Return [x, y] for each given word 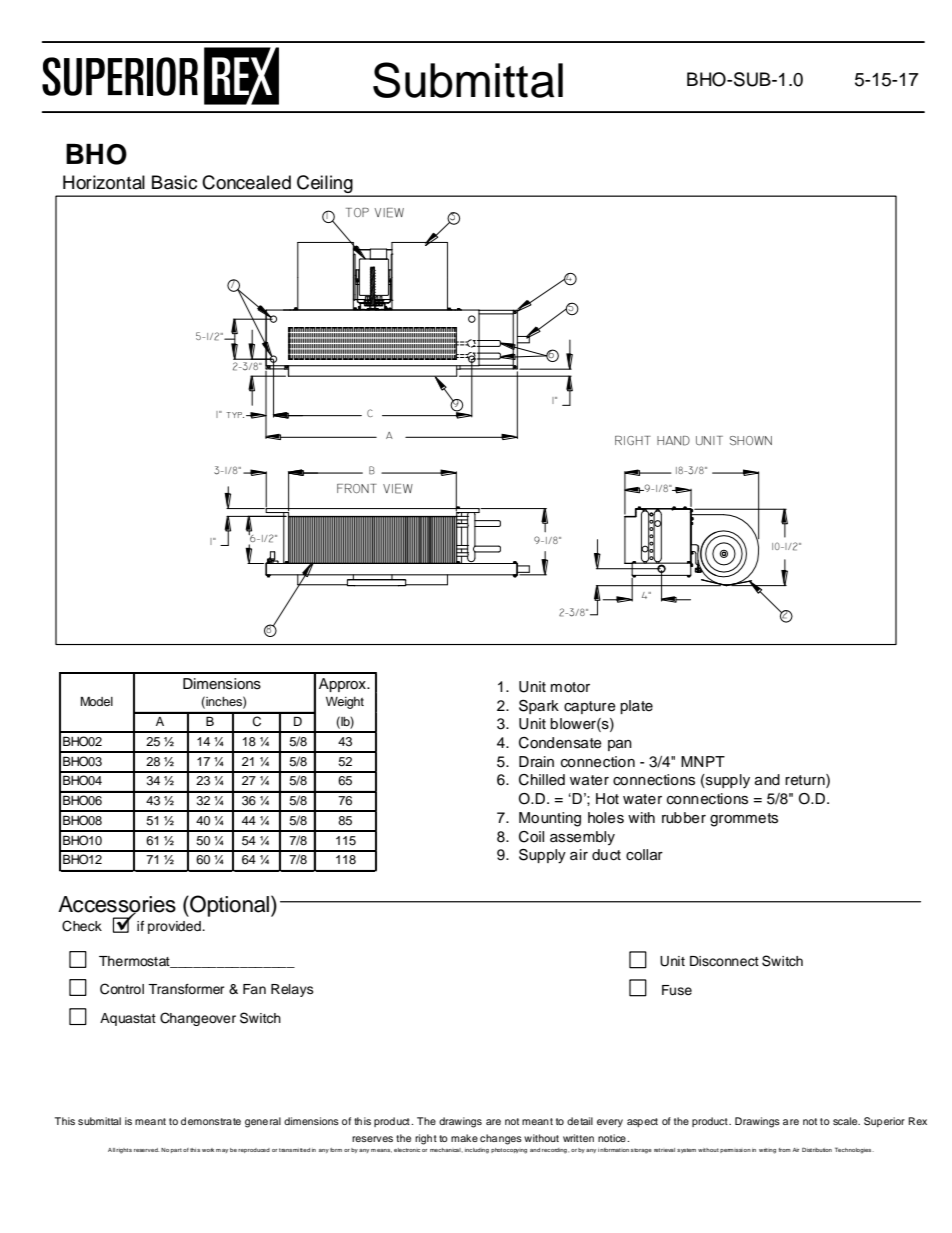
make [464, 1138]
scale [846, 1121]
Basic [174, 182]
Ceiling [325, 185]
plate [636, 707]
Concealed [246, 182]
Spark [539, 706]
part [176, 1150]
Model [97, 701]
